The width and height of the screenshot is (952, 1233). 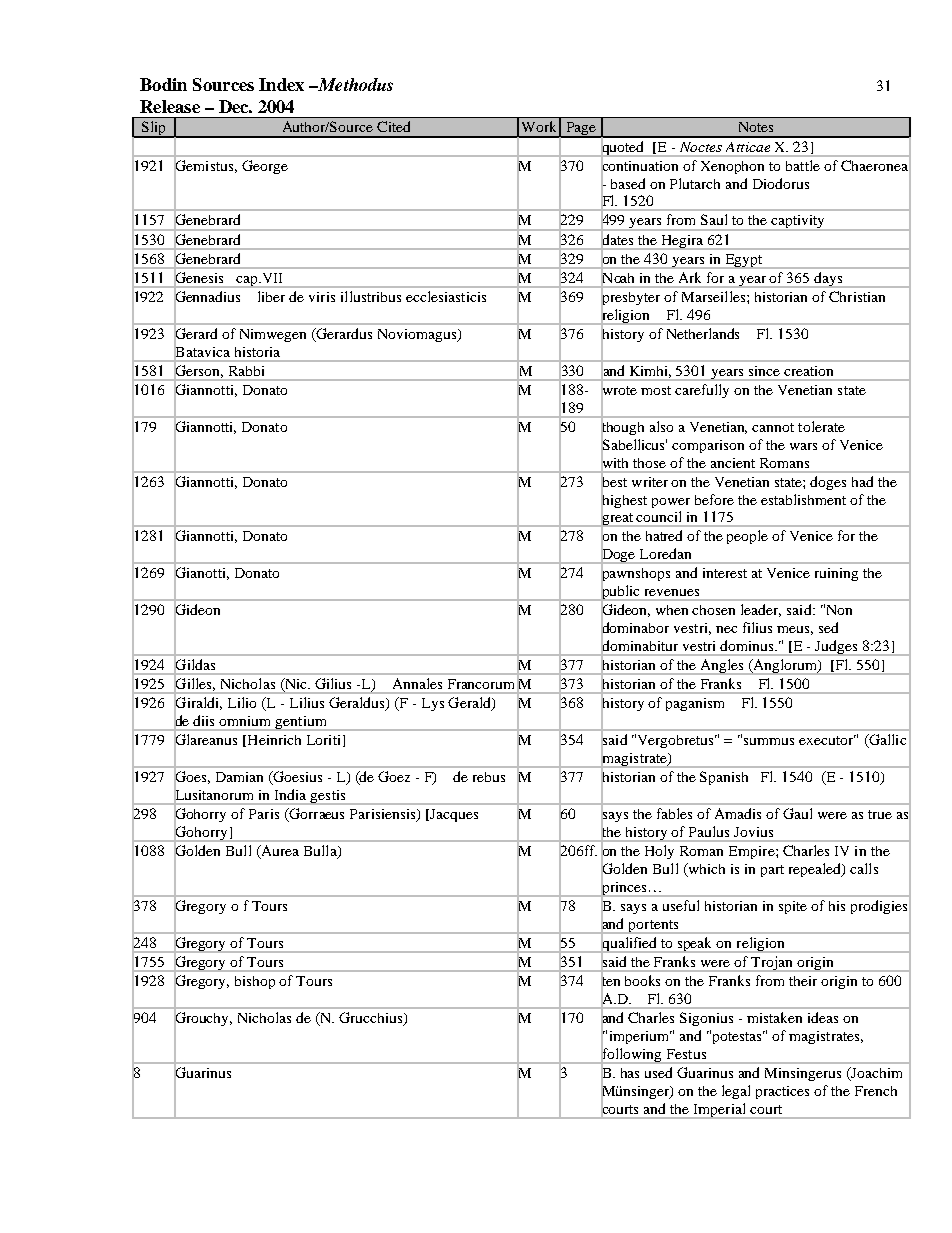 What do you see at coordinates (803, 446) in the screenshot?
I see `wars` at bounding box center [803, 446].
